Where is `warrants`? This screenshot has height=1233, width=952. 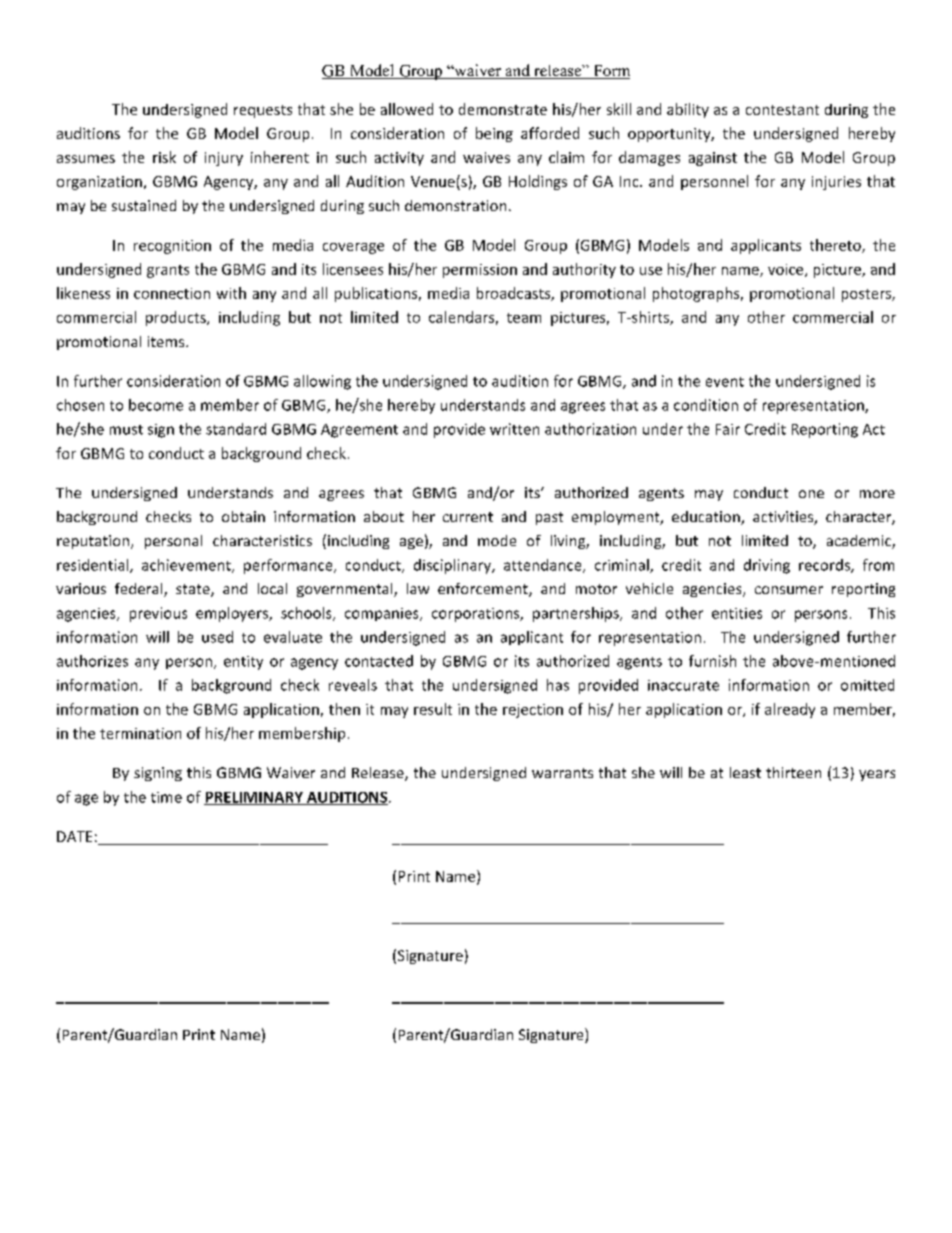
warrants is located at coordinates (562, 773).
